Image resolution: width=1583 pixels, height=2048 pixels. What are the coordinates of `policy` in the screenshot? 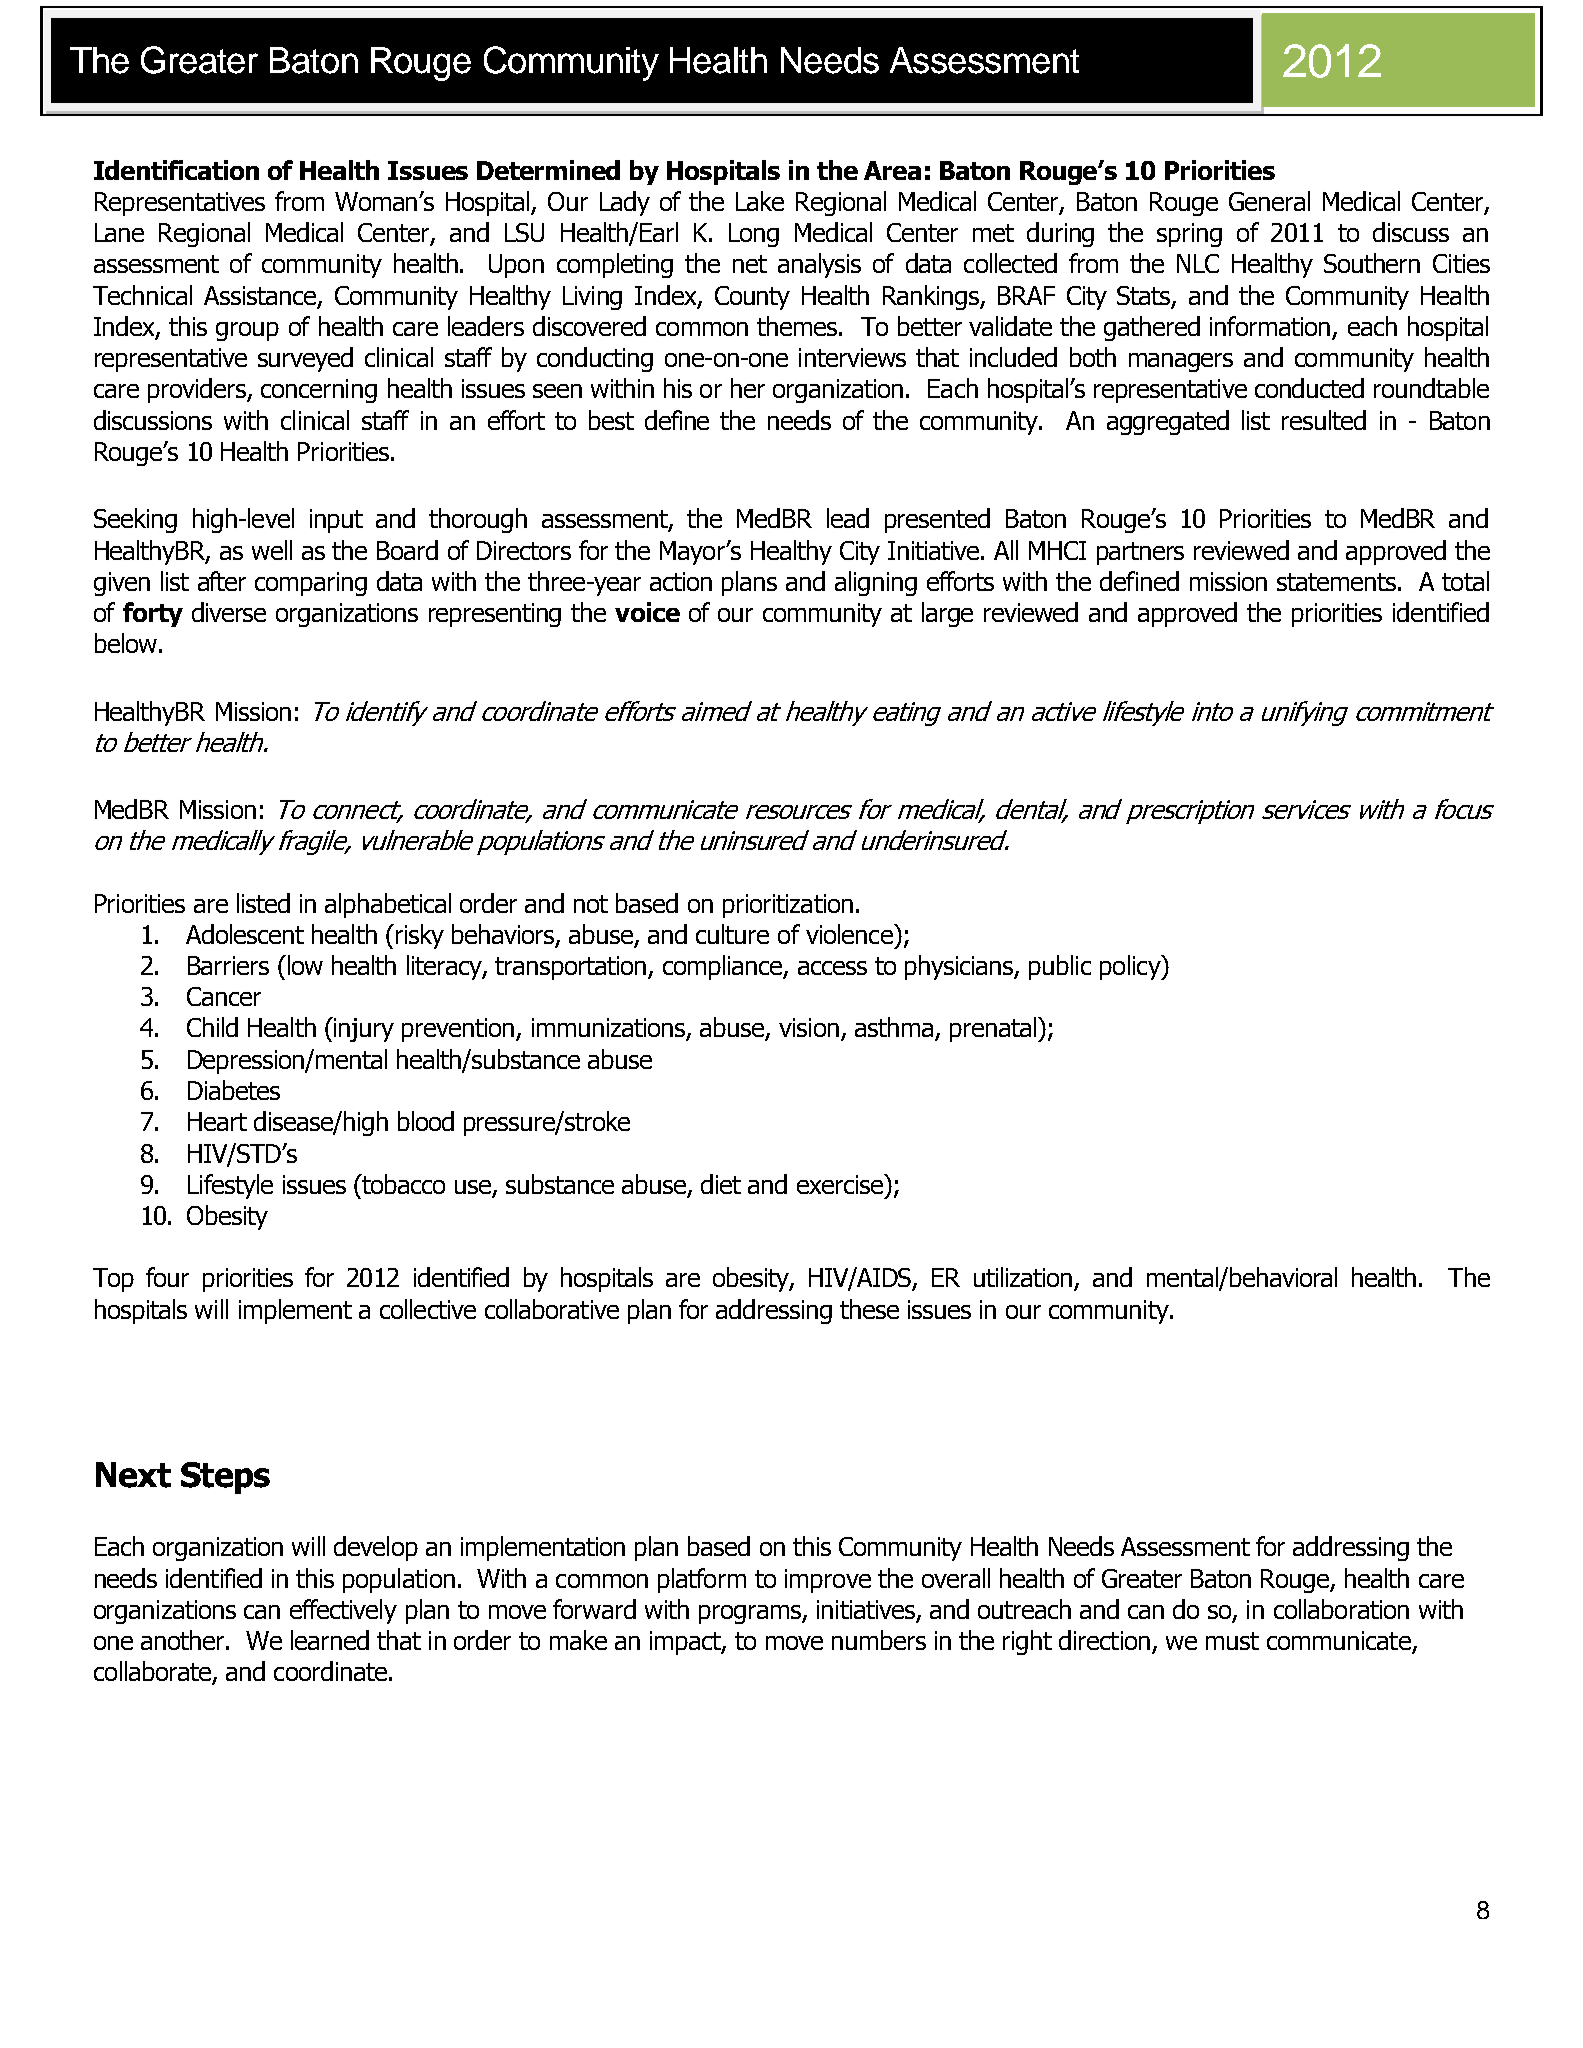 It's located at (1131, 967).
